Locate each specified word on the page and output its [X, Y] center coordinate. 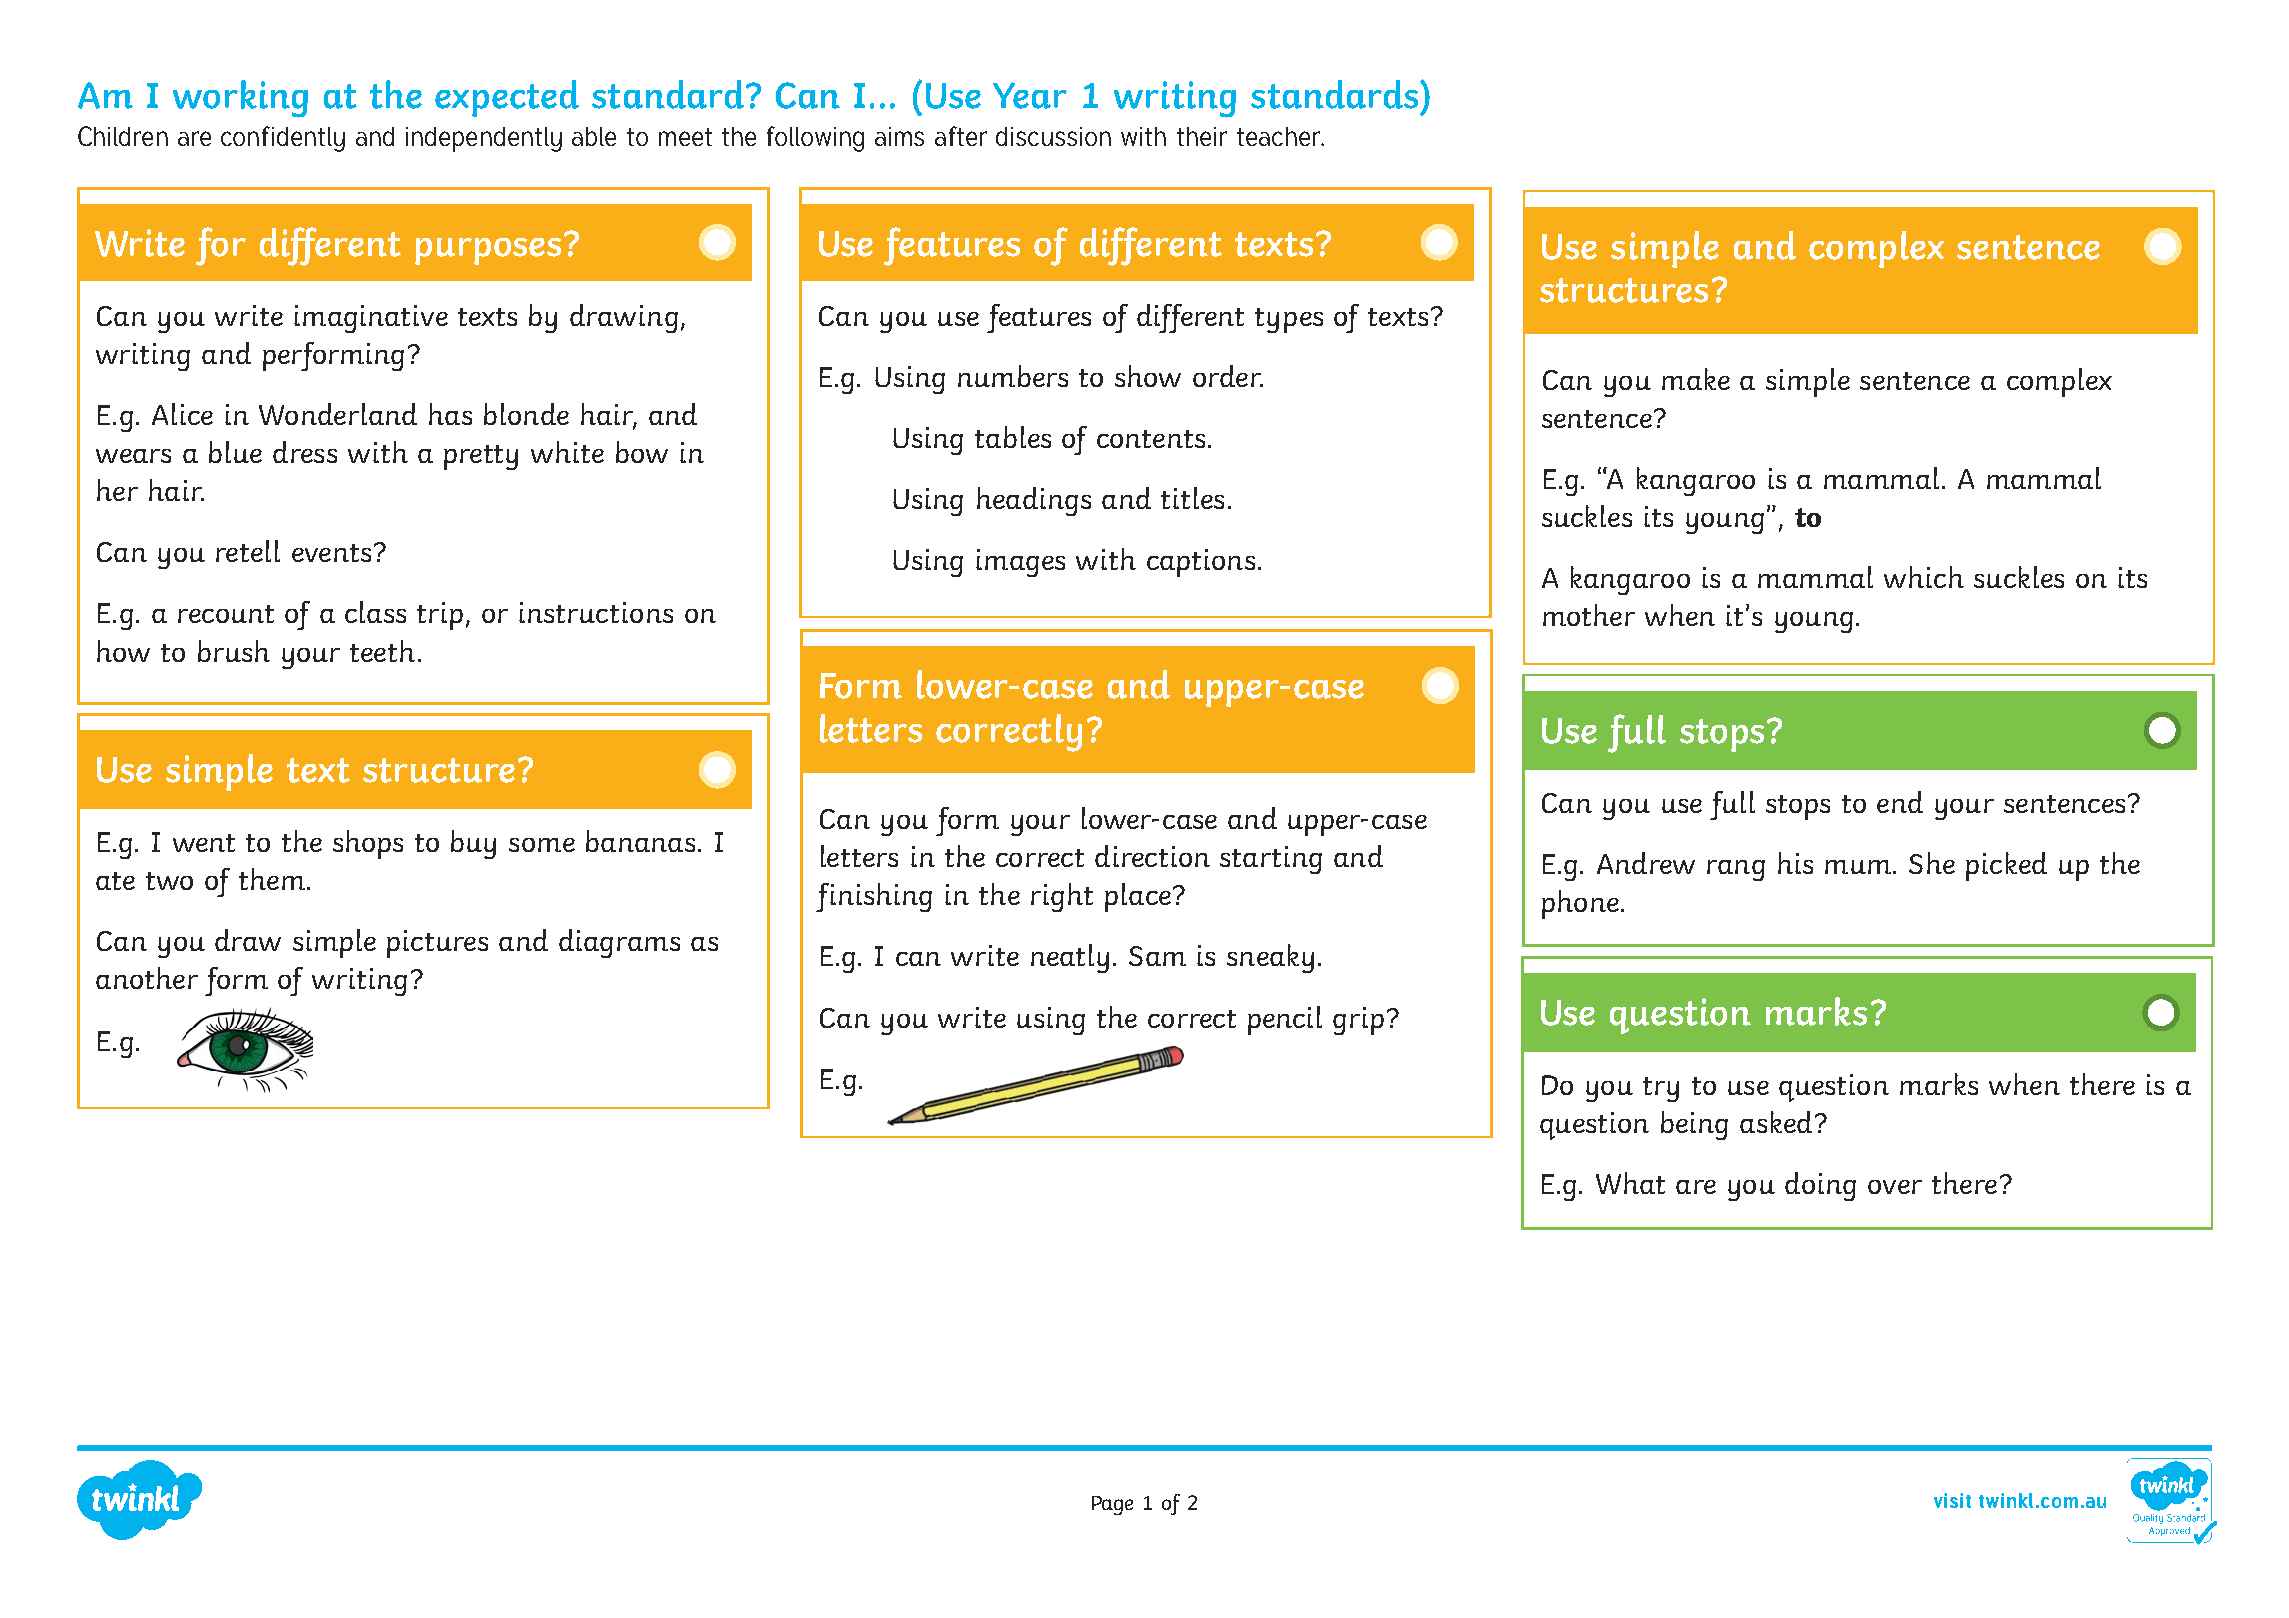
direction [1152, 856]
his [1795, 863]
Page [1112, 1505]
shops [368, 844]
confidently [283, 139]
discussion [1053, 136]
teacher [1280, 136]
